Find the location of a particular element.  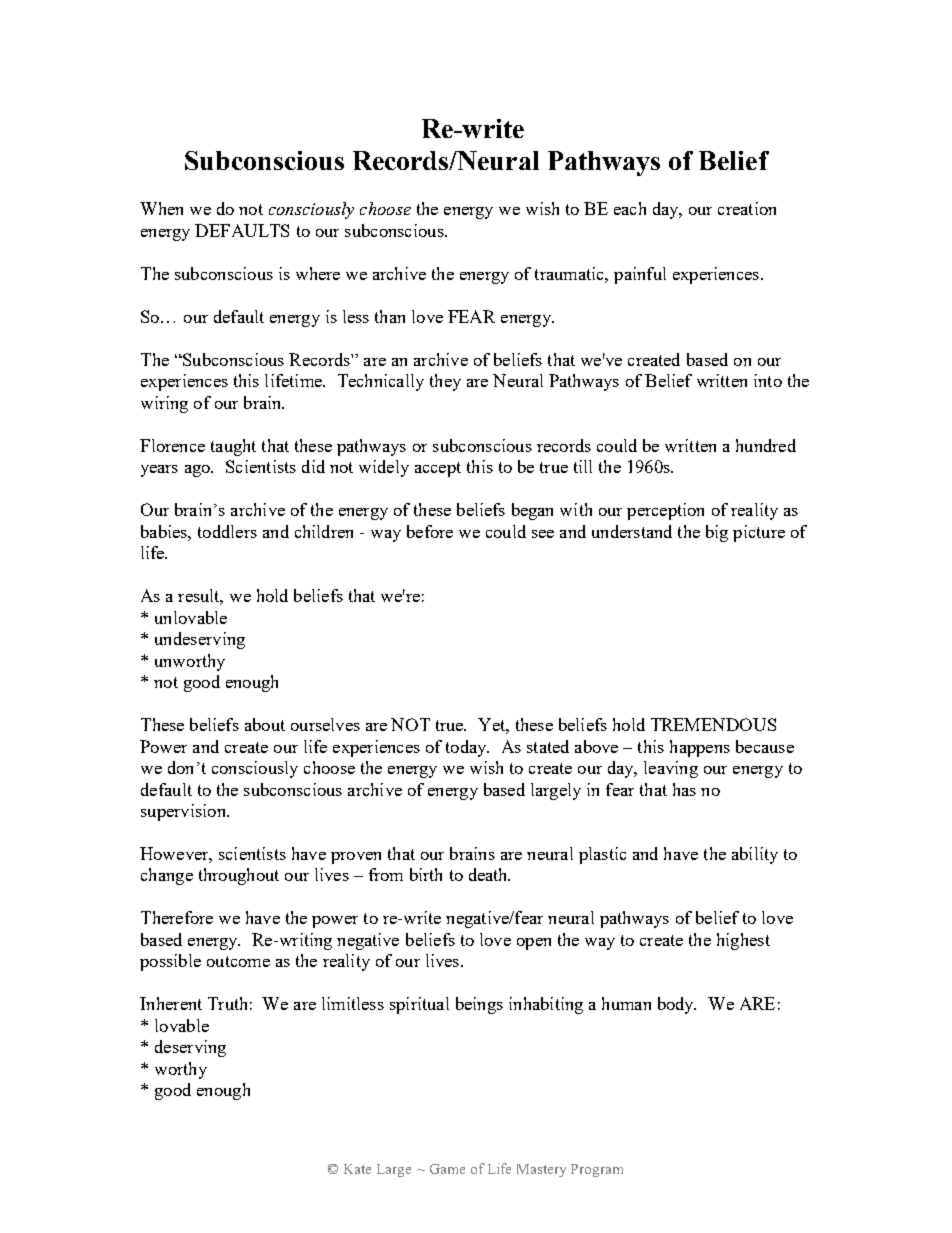

than is located at coordinates (390, 316).
